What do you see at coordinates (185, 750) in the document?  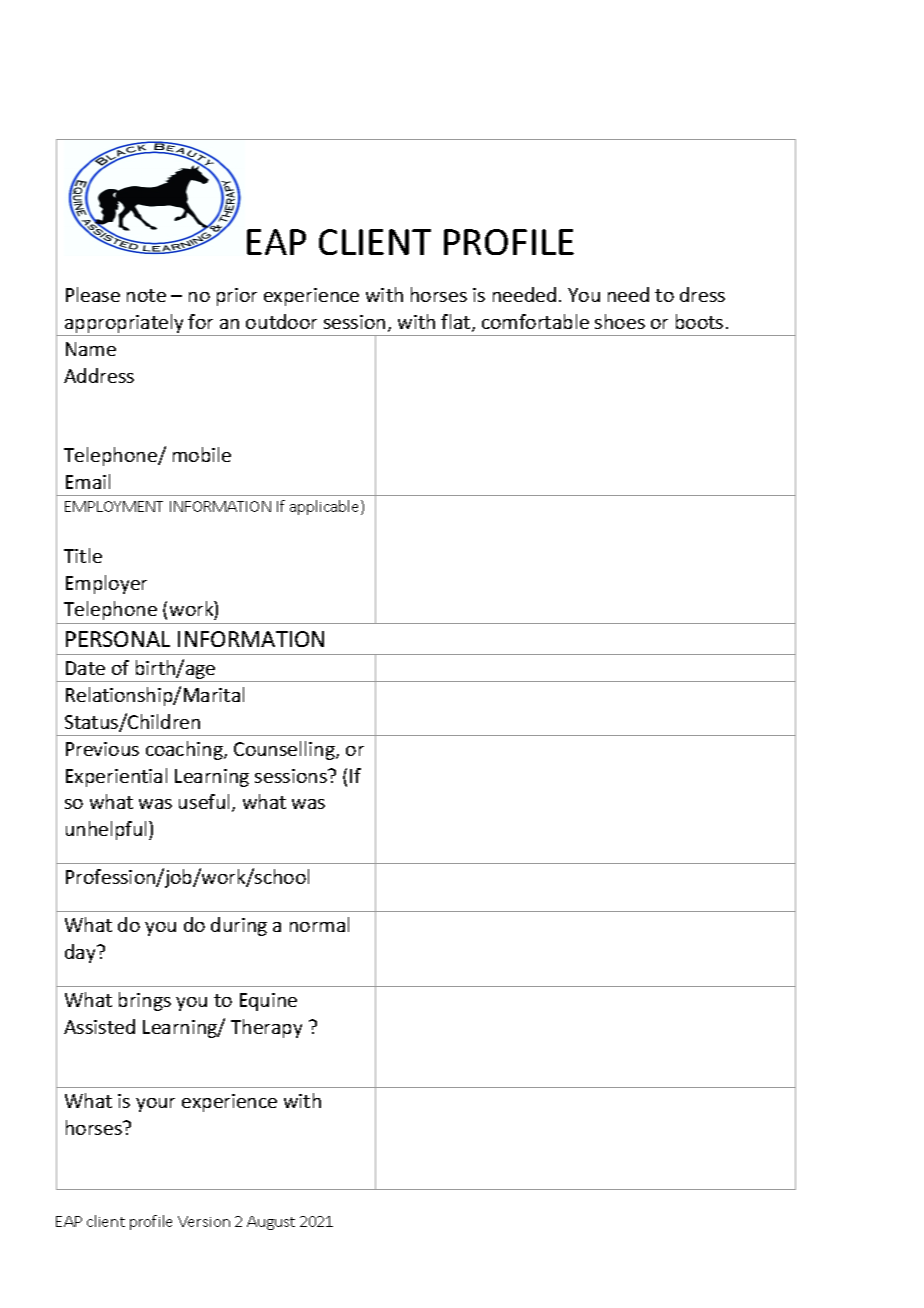 I see `coaching` at bounding box center [185, 750].
